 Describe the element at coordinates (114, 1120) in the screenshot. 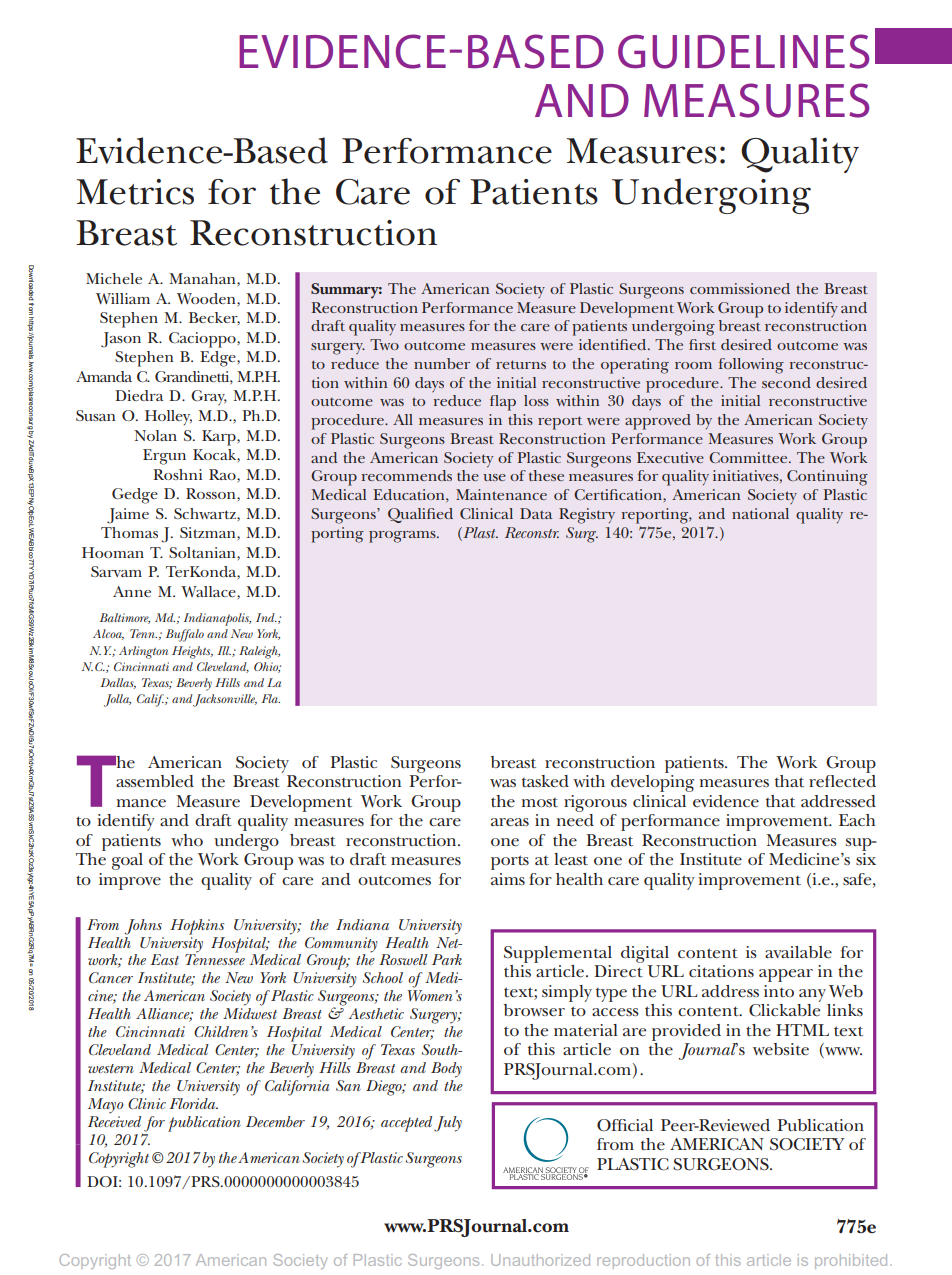

I see `Received` at that location.
